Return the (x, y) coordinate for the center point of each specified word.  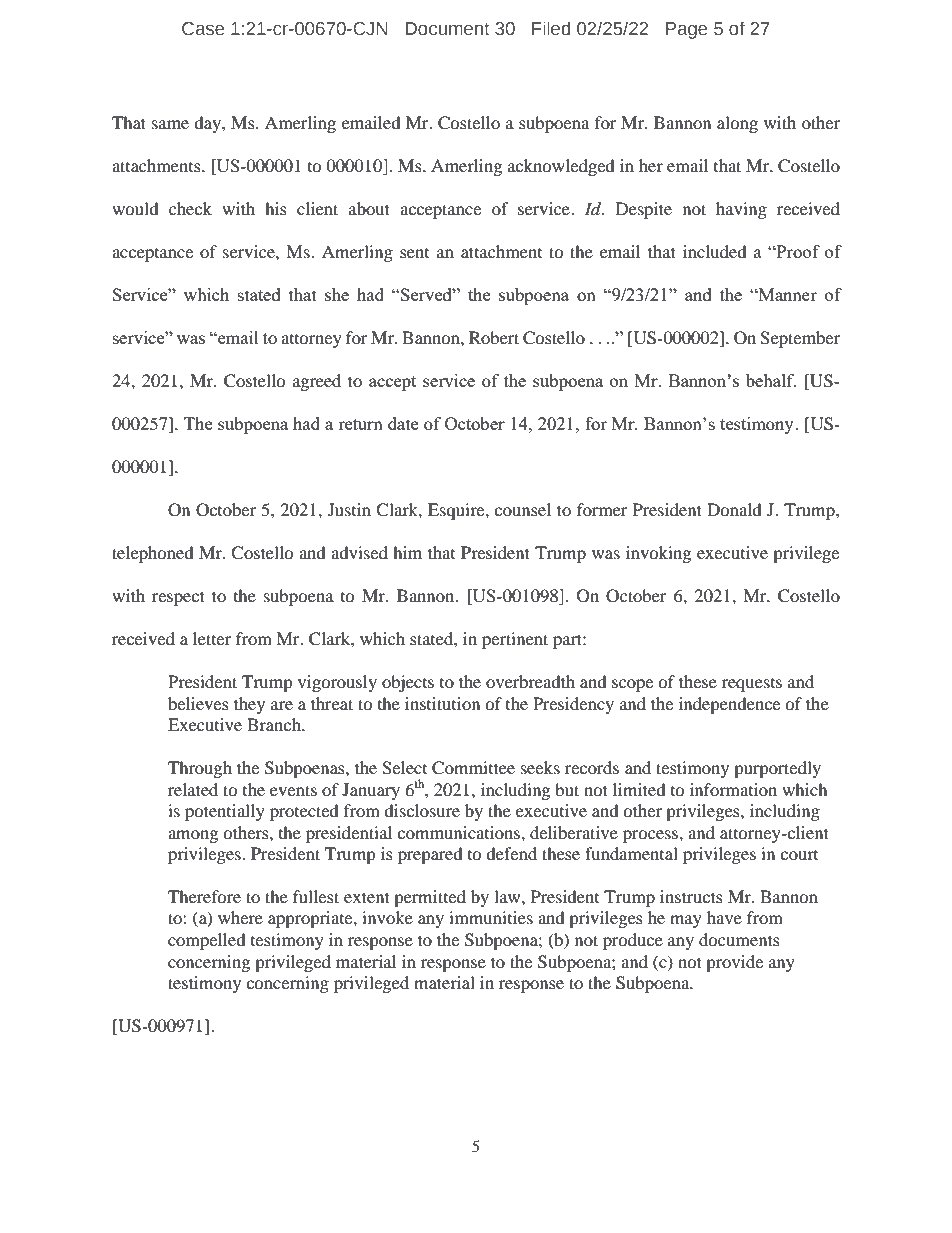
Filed (551, 28)
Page (686, 30)
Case (203, 29)
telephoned (153, 554)
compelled (207, 941)
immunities (491, 917)
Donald (734, 509)
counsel (522, 509)
